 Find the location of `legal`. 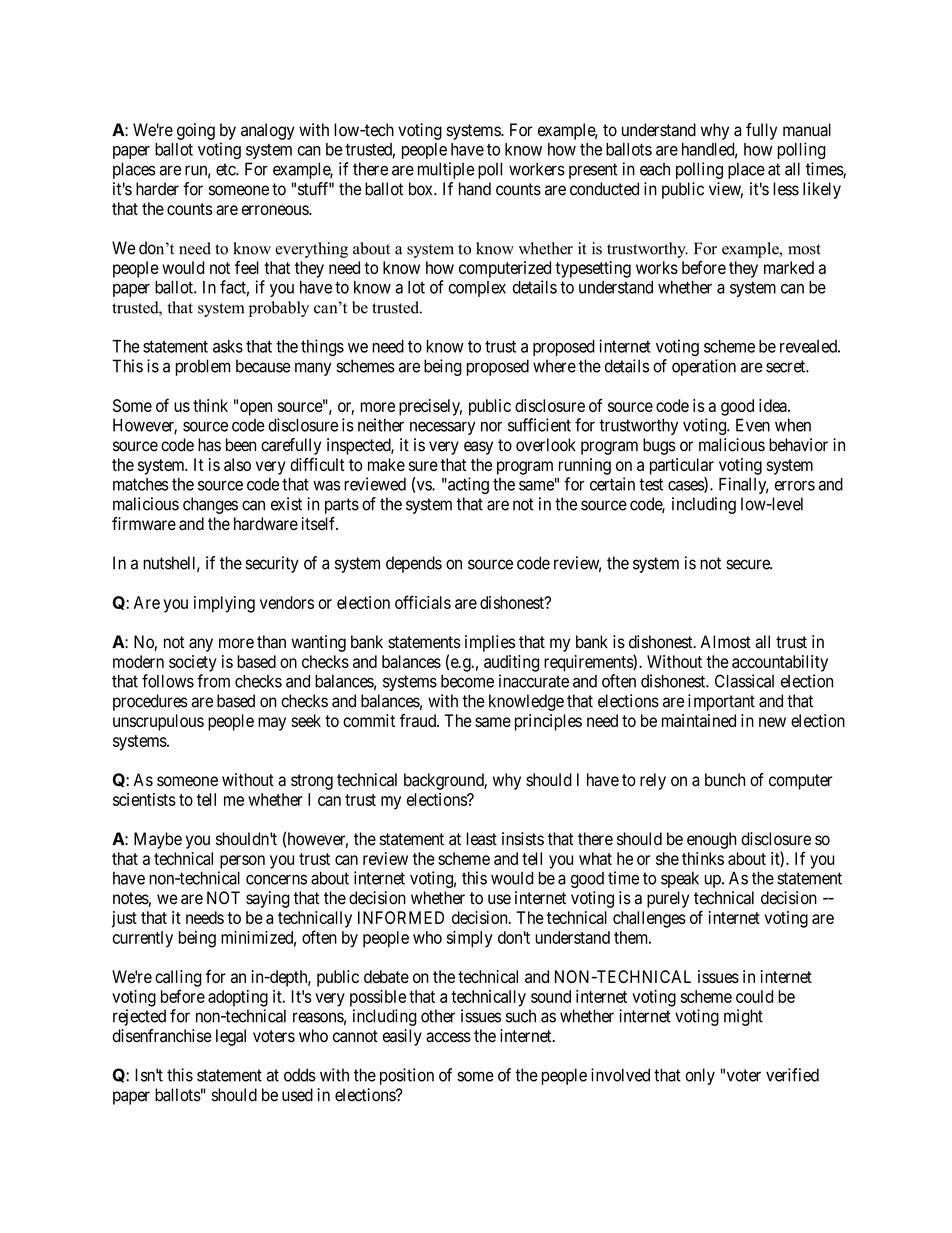

legal is located at coordinates (231, 1037).
